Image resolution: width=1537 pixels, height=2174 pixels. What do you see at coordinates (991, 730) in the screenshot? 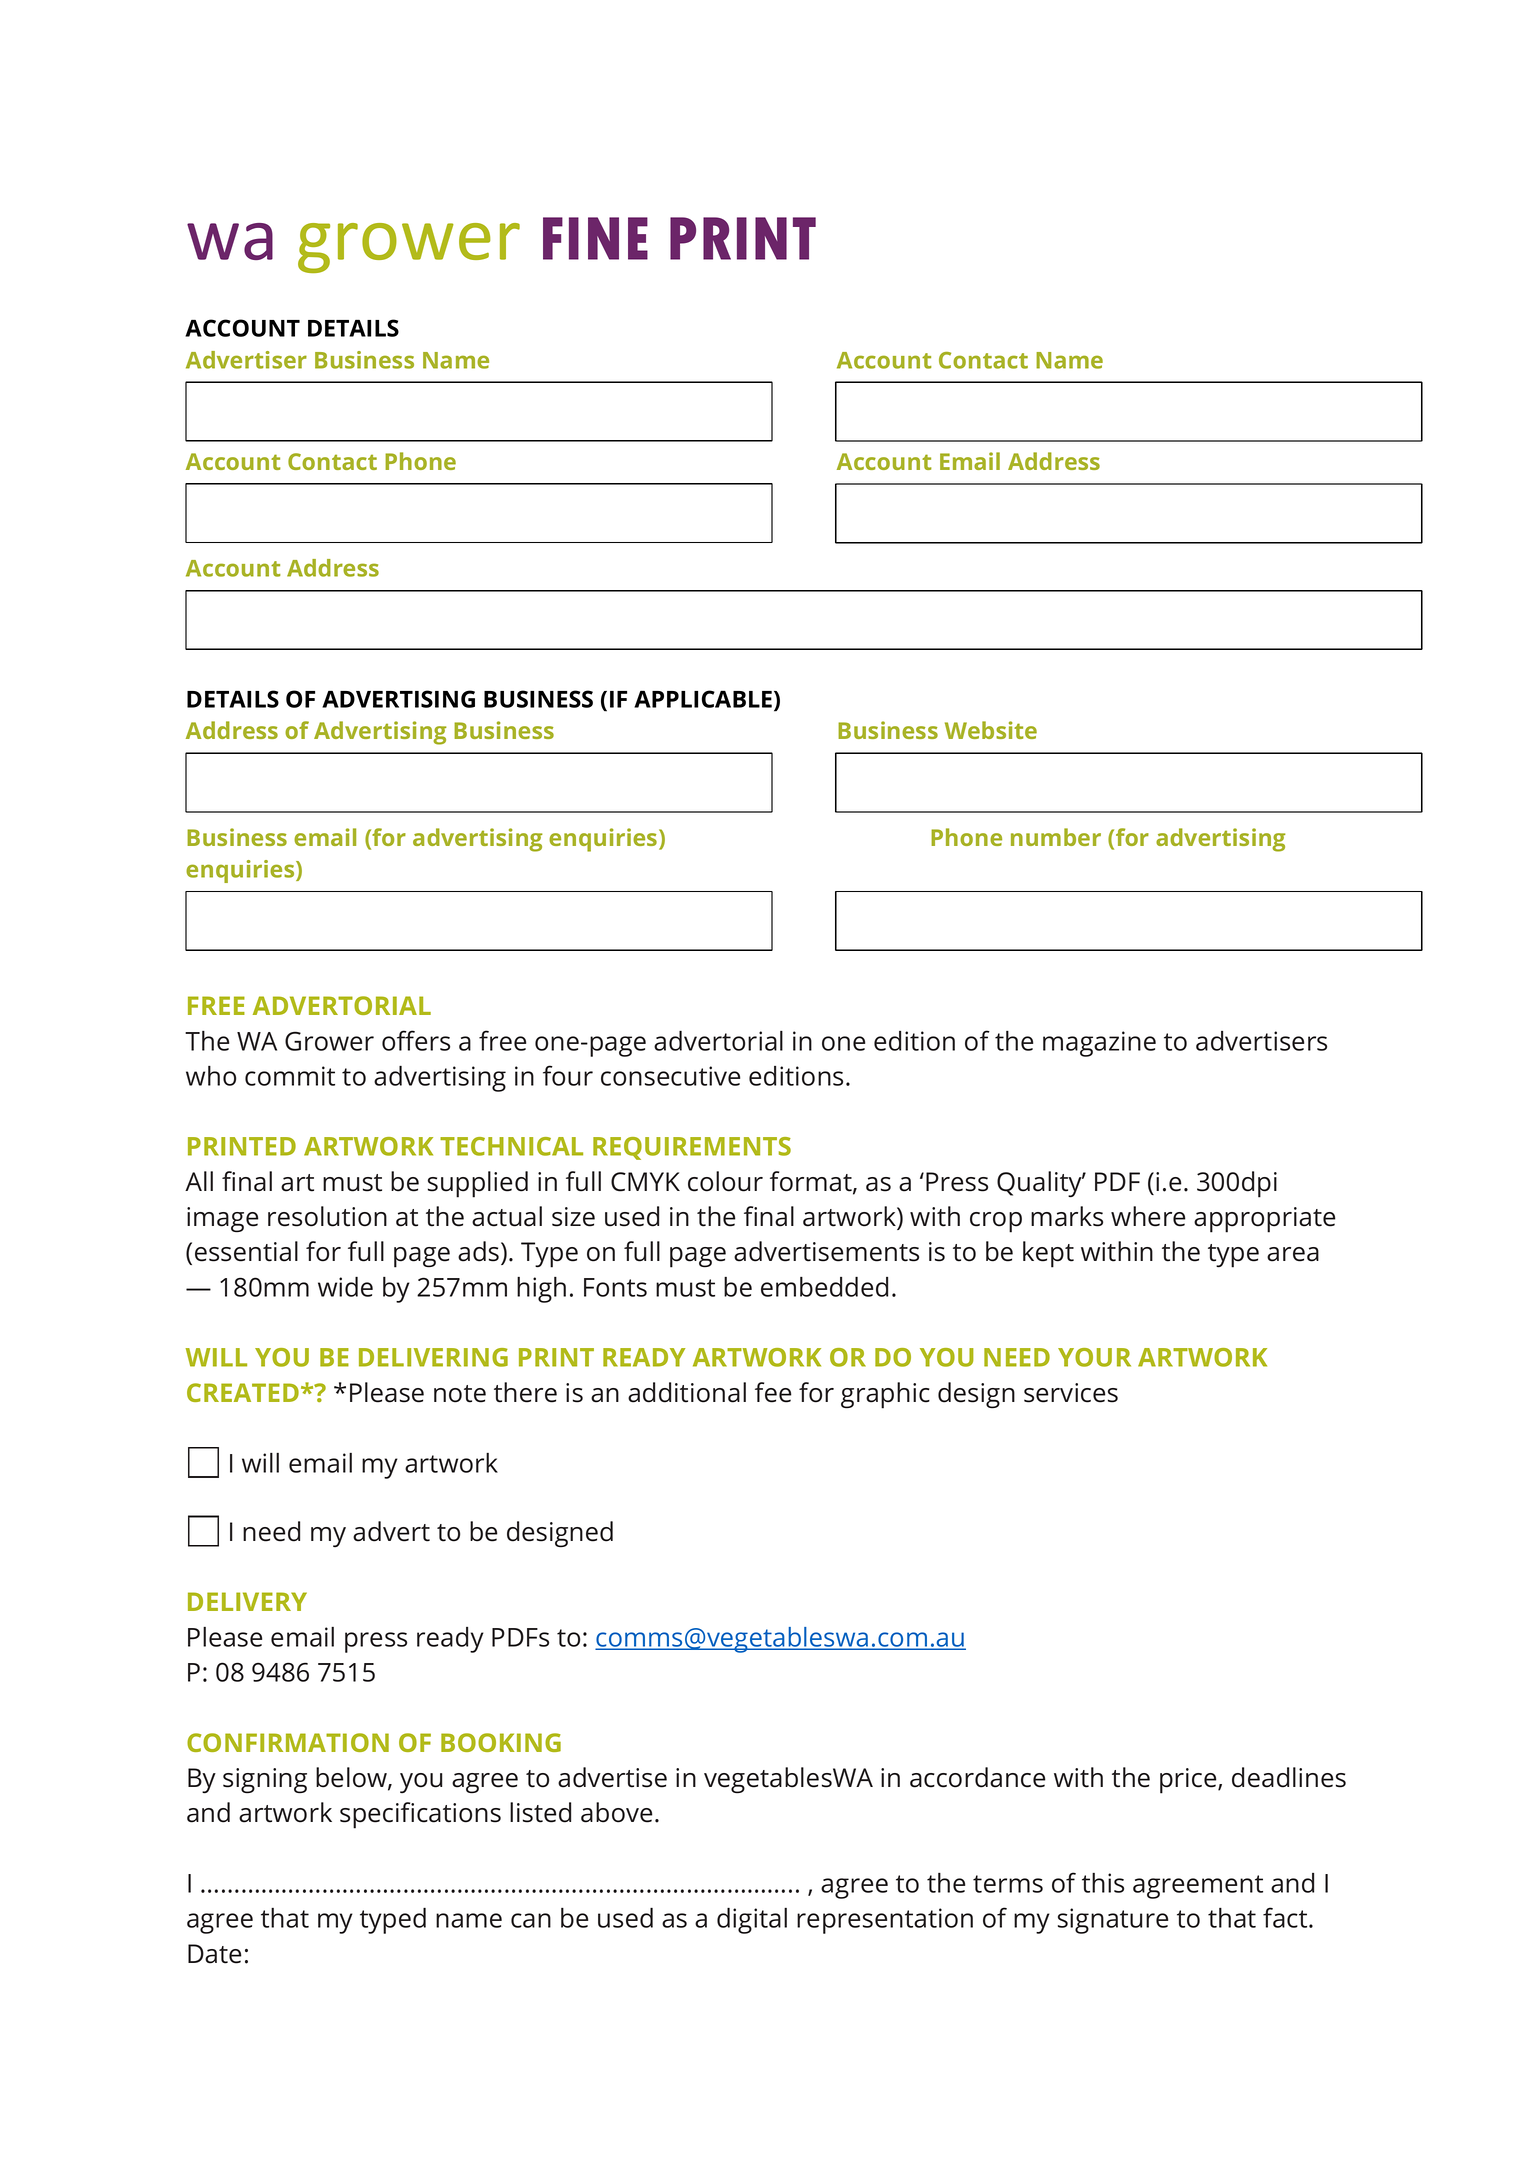
I see `Website` at bounding box center [991, 730].
